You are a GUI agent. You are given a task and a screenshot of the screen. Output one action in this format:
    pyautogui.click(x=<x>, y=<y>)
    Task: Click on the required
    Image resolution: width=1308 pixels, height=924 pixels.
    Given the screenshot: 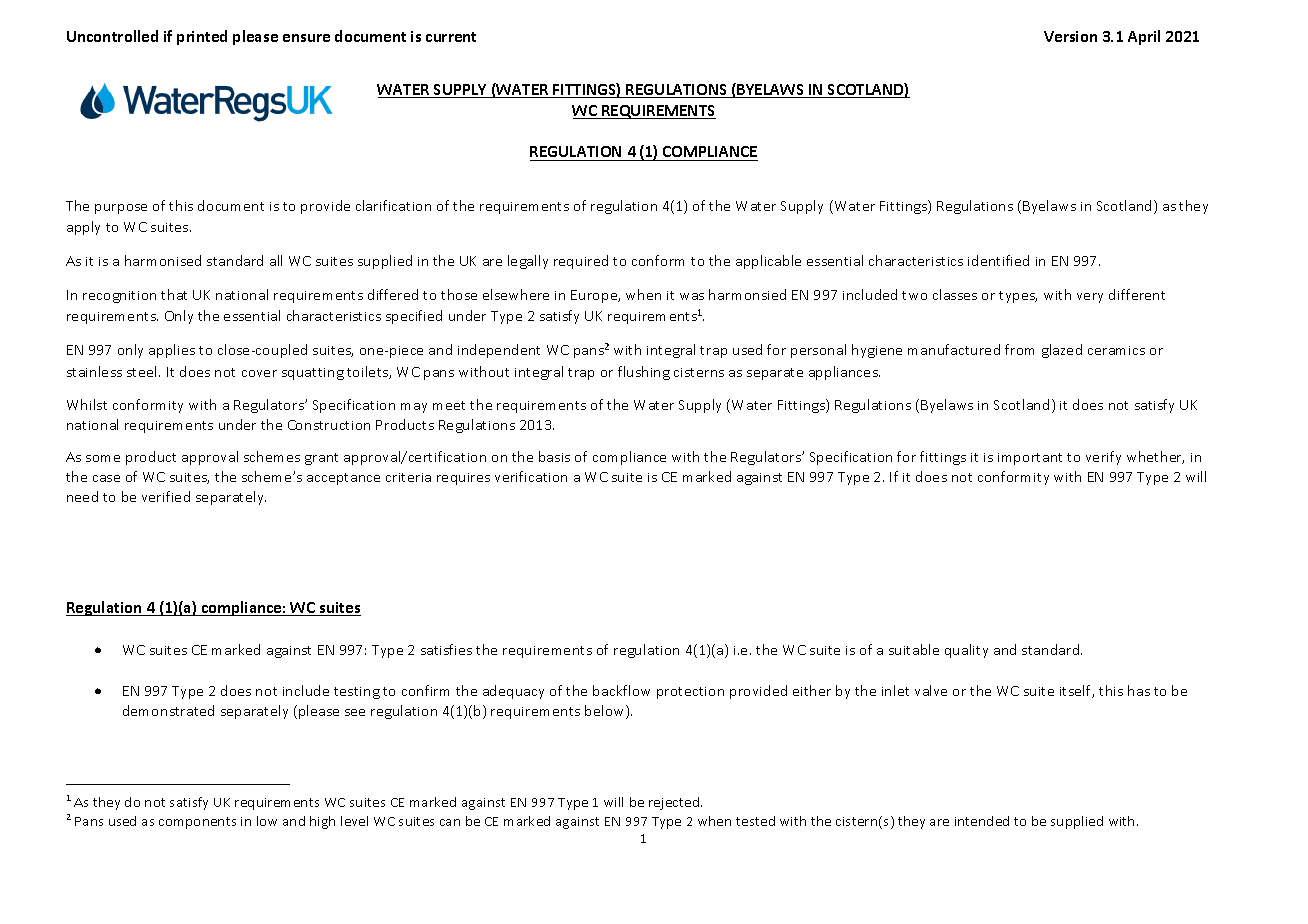 What is the action you would take?
    pyautogui.click(x=581, y=262)
